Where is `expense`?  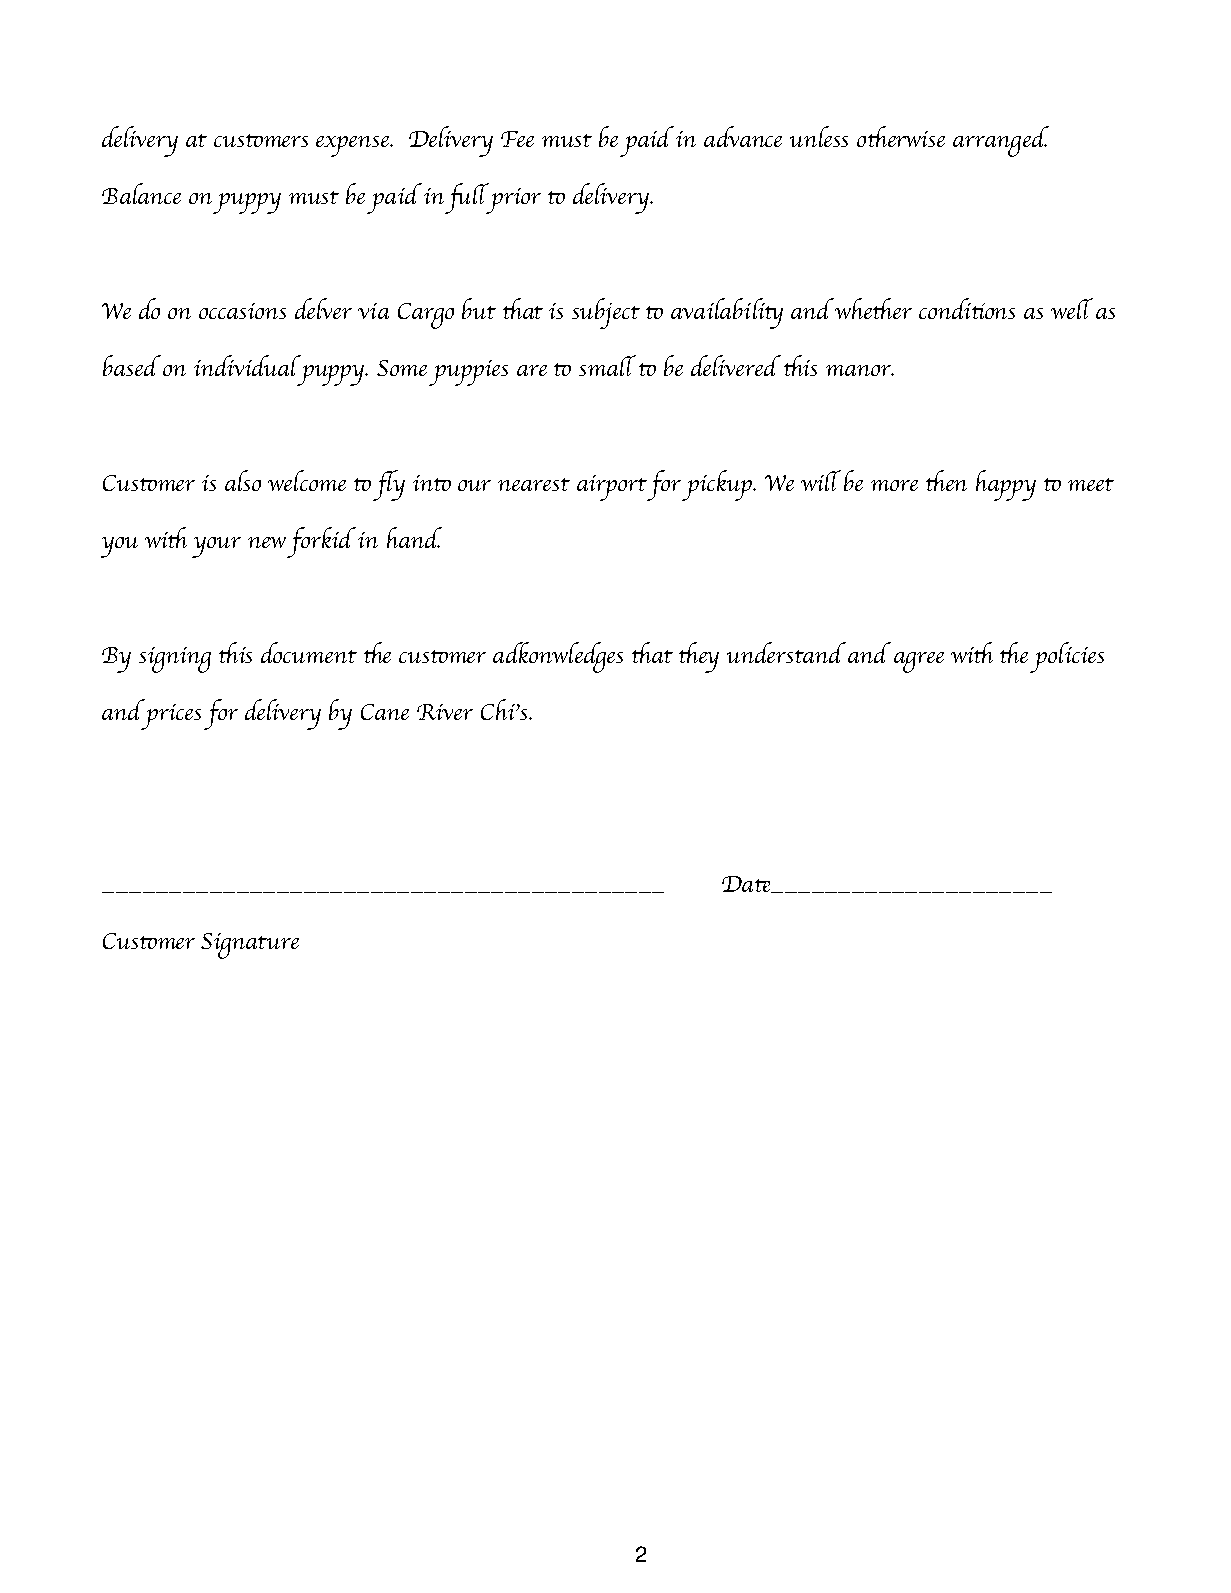
expense is located at coordinates (354, 146).
